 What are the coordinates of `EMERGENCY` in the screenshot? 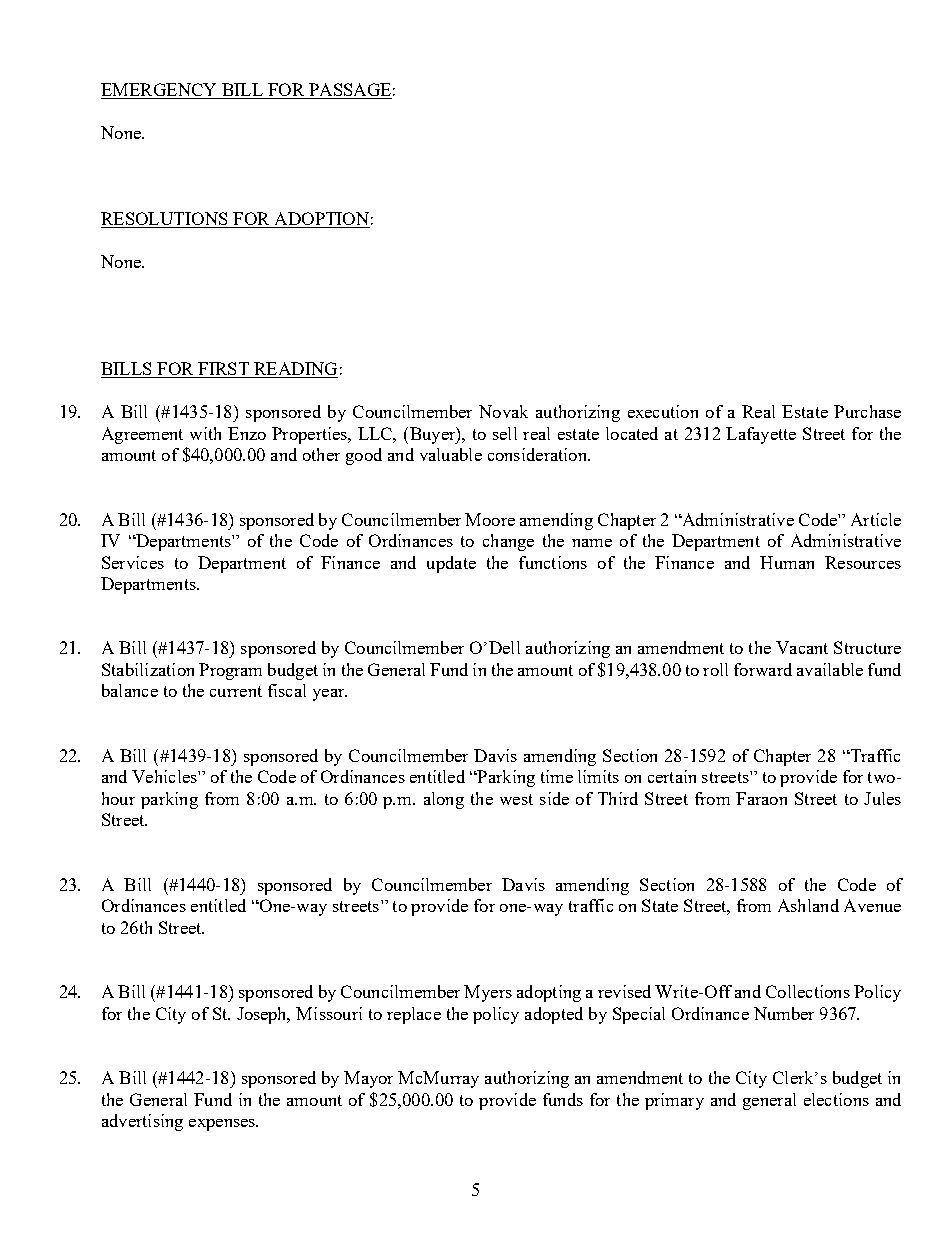 It's located at (160, 91).
